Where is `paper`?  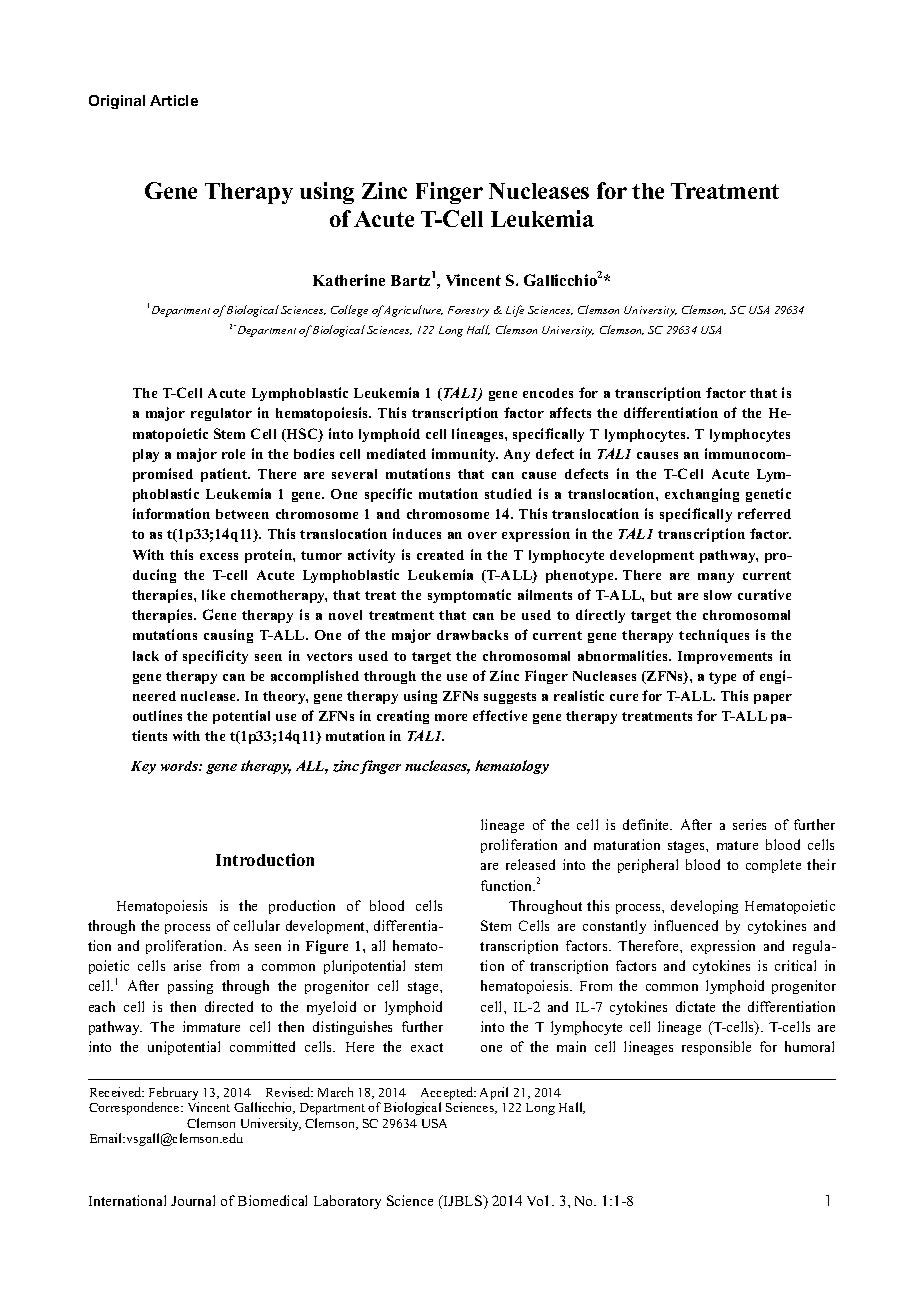
paper is located at coordinates (773, 699).
